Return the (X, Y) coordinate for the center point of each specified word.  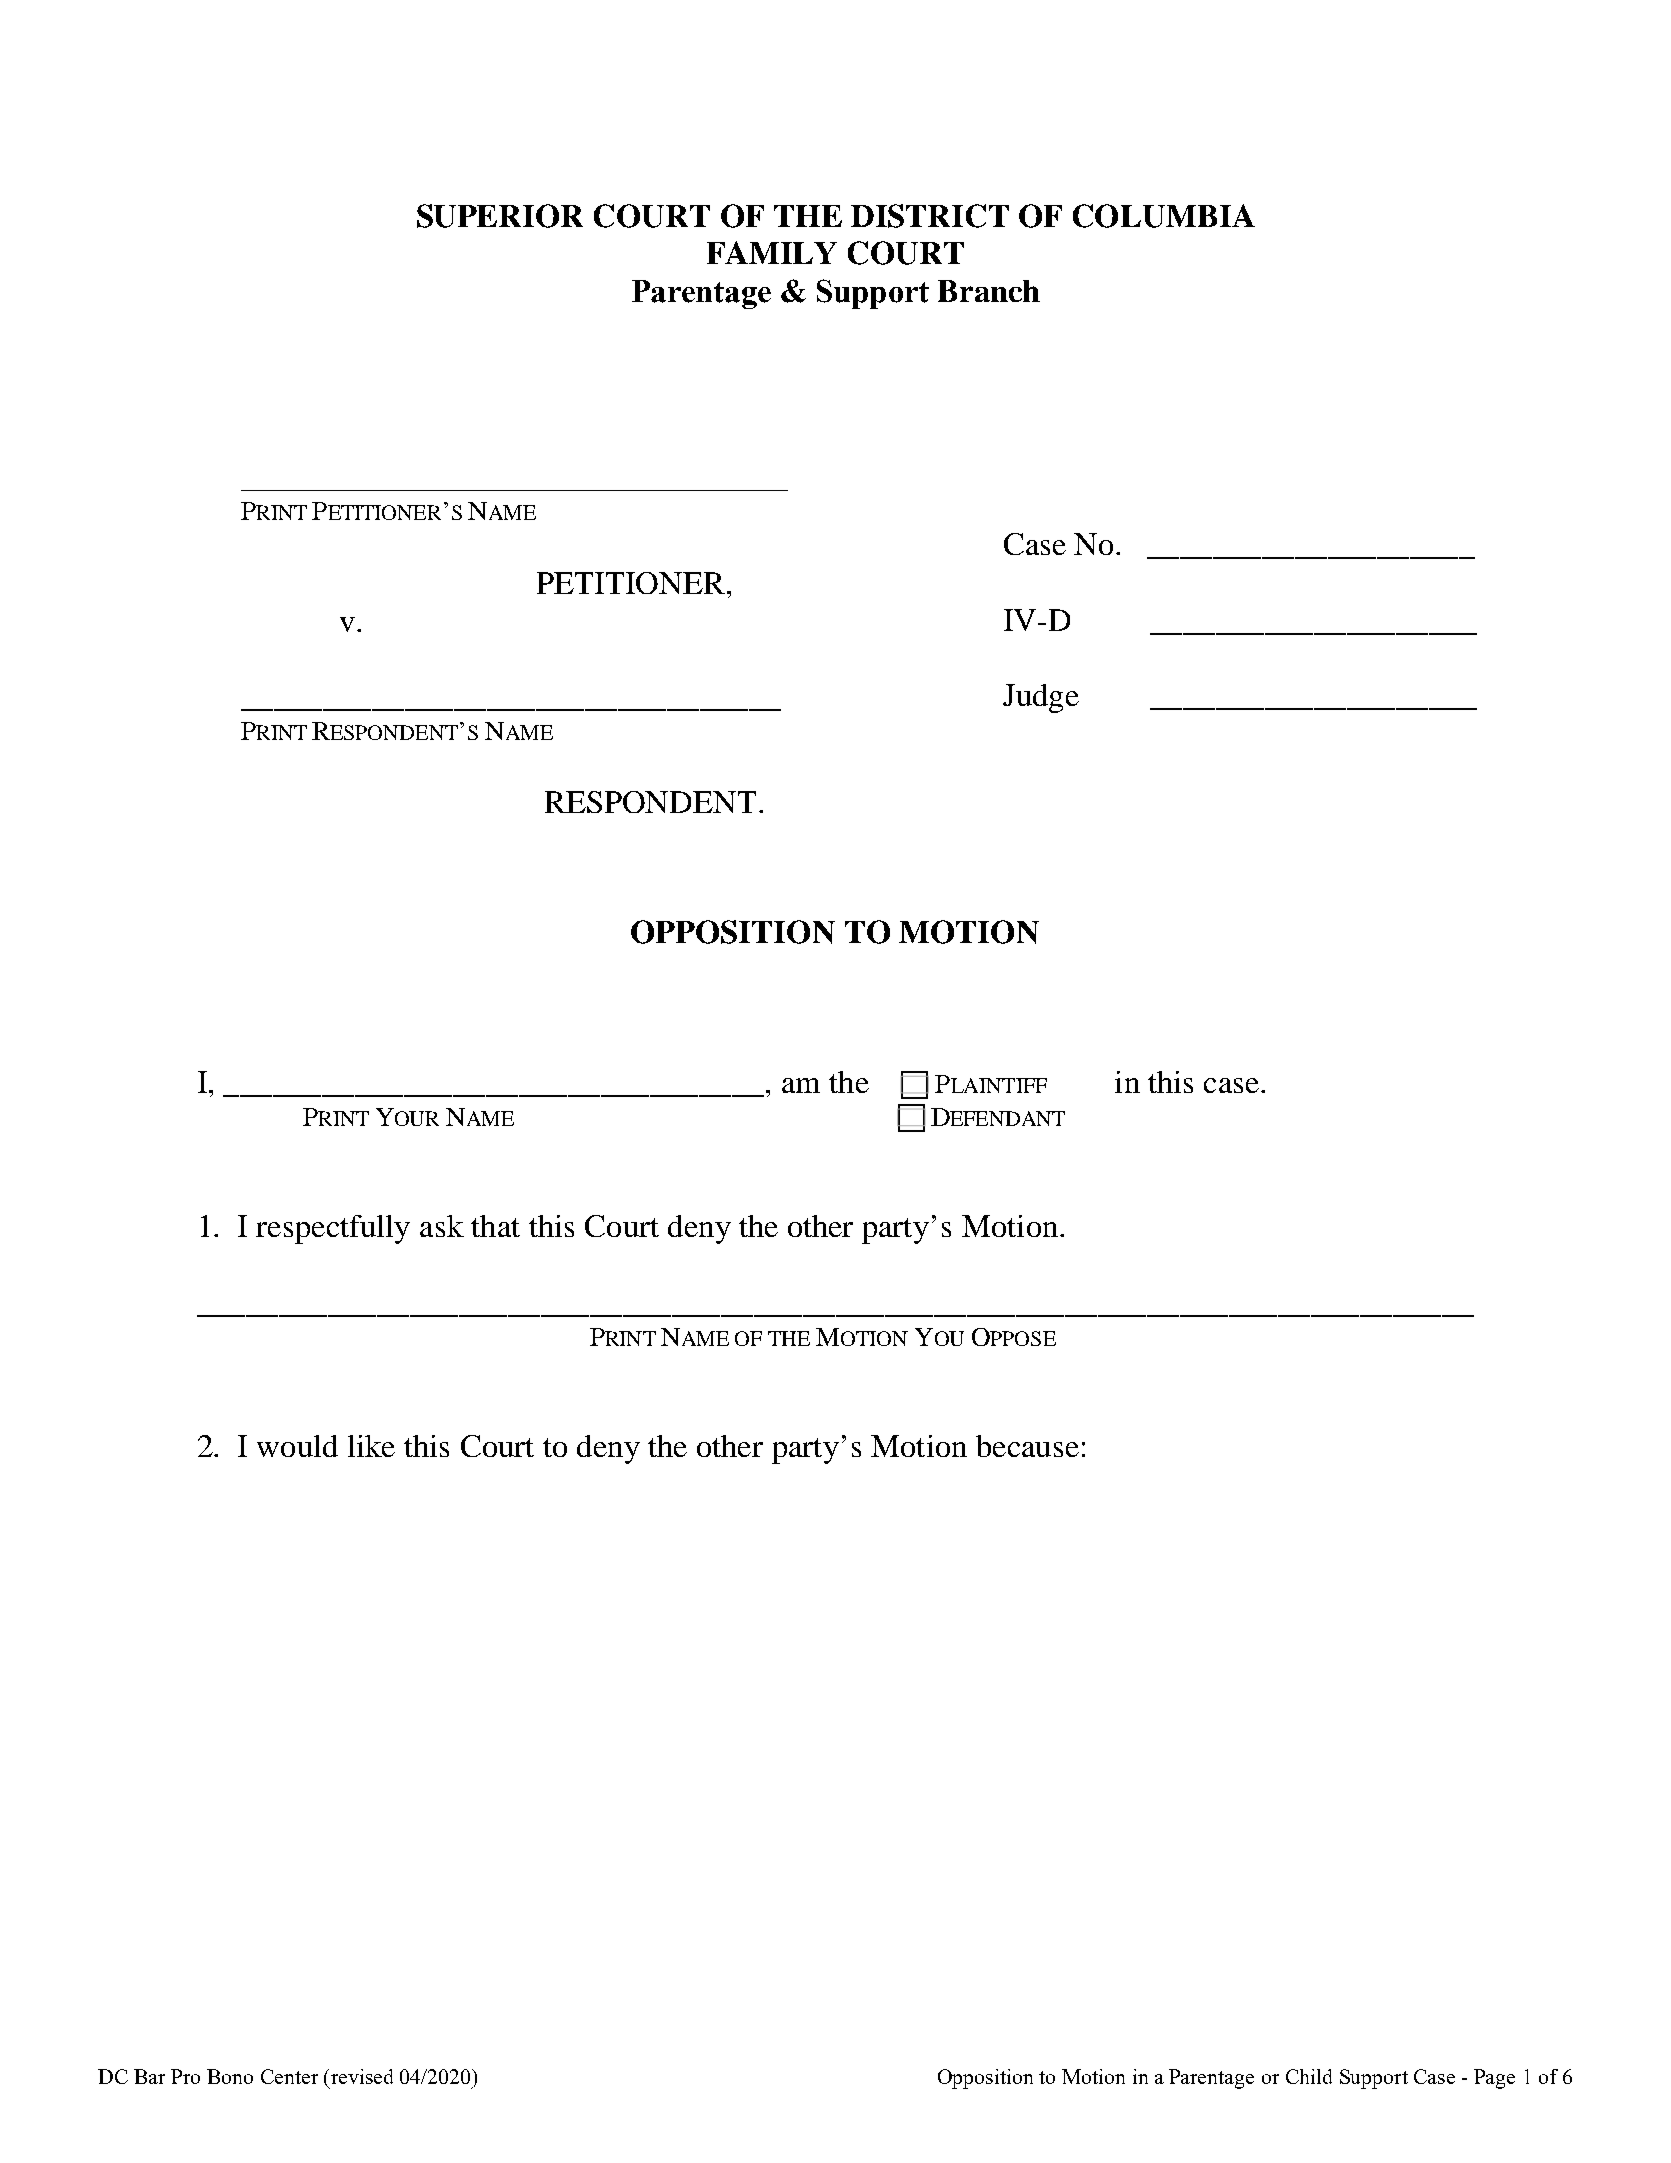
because (1027, 1446)
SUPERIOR (500, 216)
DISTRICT (930, 216)
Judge (1041, 698)
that (495, 1226)
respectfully (333, 1229)
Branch (989, 291)
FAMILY (772, 252)
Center (289, 2076)
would (297, 1446)
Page (1494, 2079)
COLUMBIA (1164, 216)
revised (360, 2076)
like (371, 1446)
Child (1309, 2076)
